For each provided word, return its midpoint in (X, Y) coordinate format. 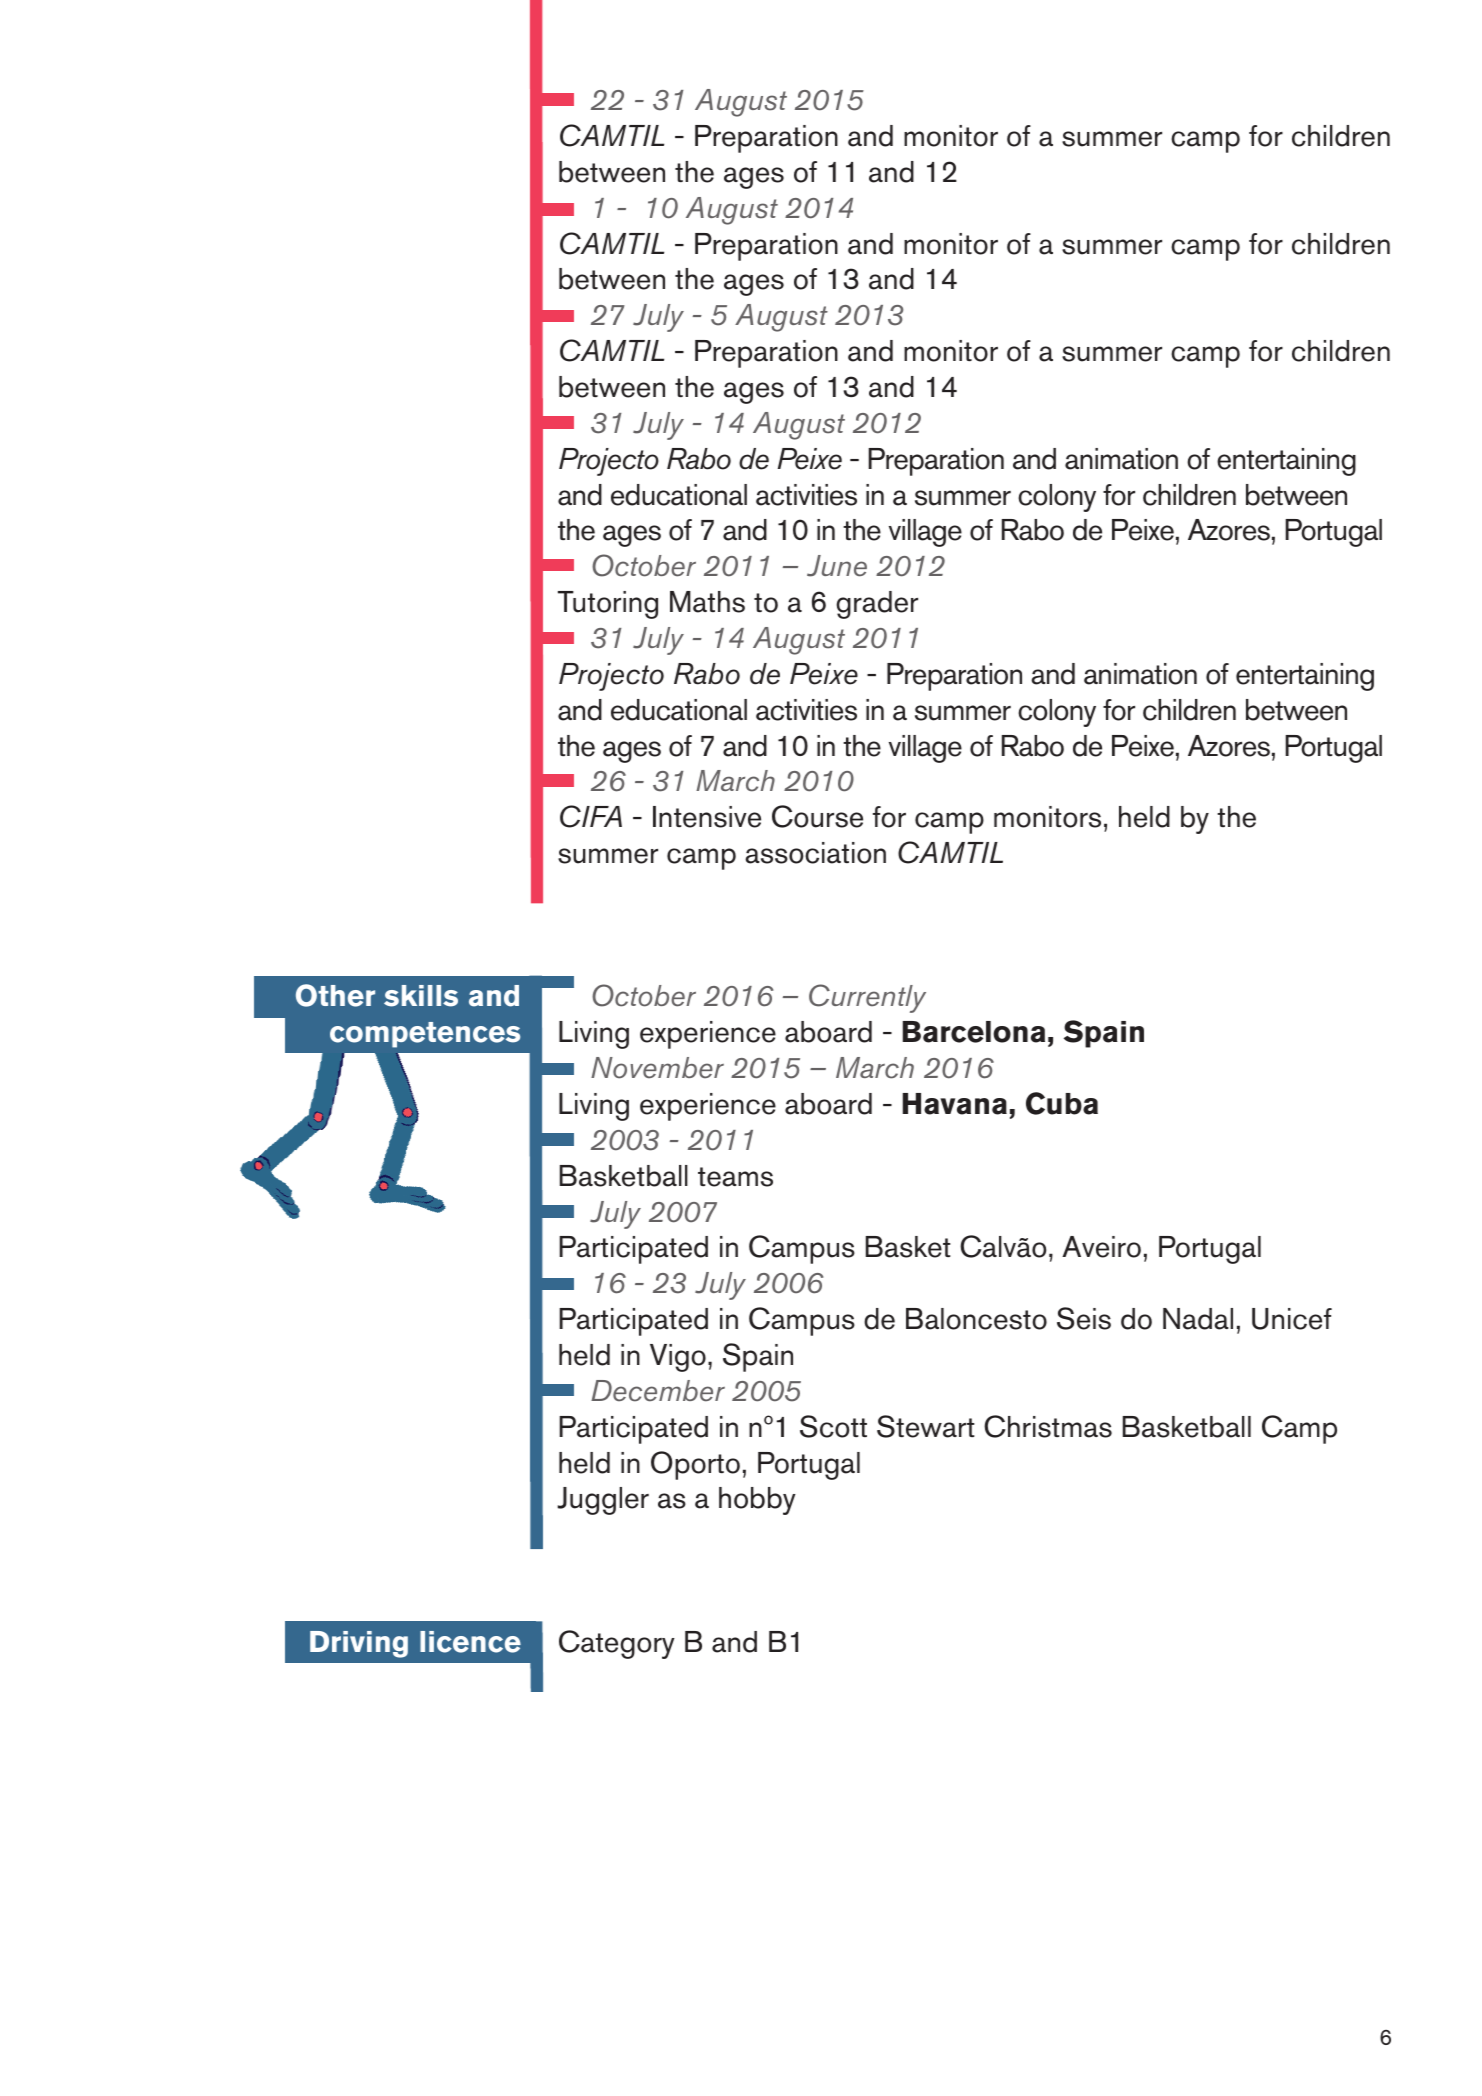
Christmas (1048, 1426)
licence (470, 1642)
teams (735, 1177)
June (837, 566)
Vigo (678, 1358)
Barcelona (974, 1032)
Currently (867, 998)
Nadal (1198, 1319)
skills (421, 996)
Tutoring (608, 605)
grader (877, 605)
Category (617, 1644)
